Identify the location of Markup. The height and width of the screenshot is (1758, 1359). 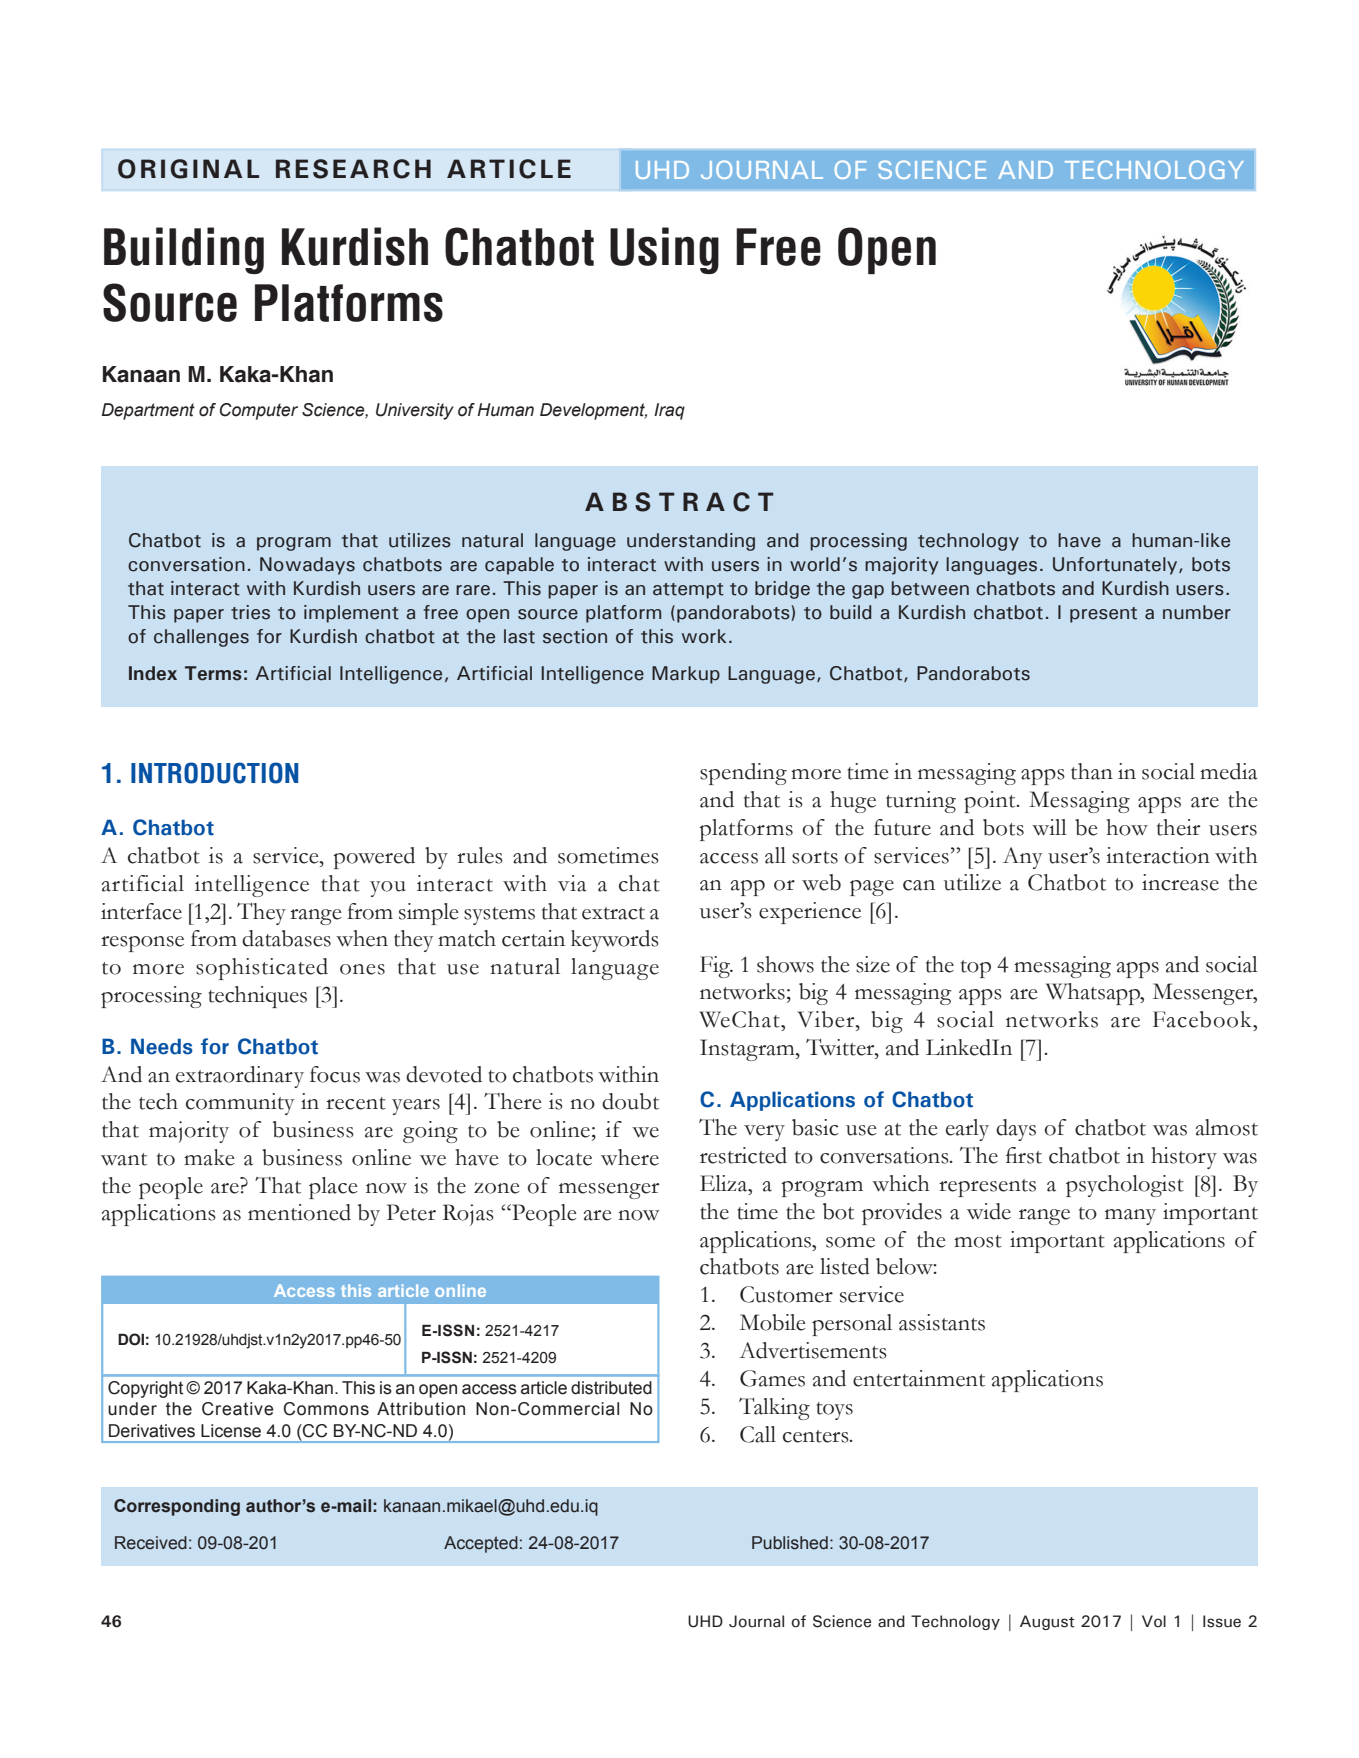
(686, 675).
